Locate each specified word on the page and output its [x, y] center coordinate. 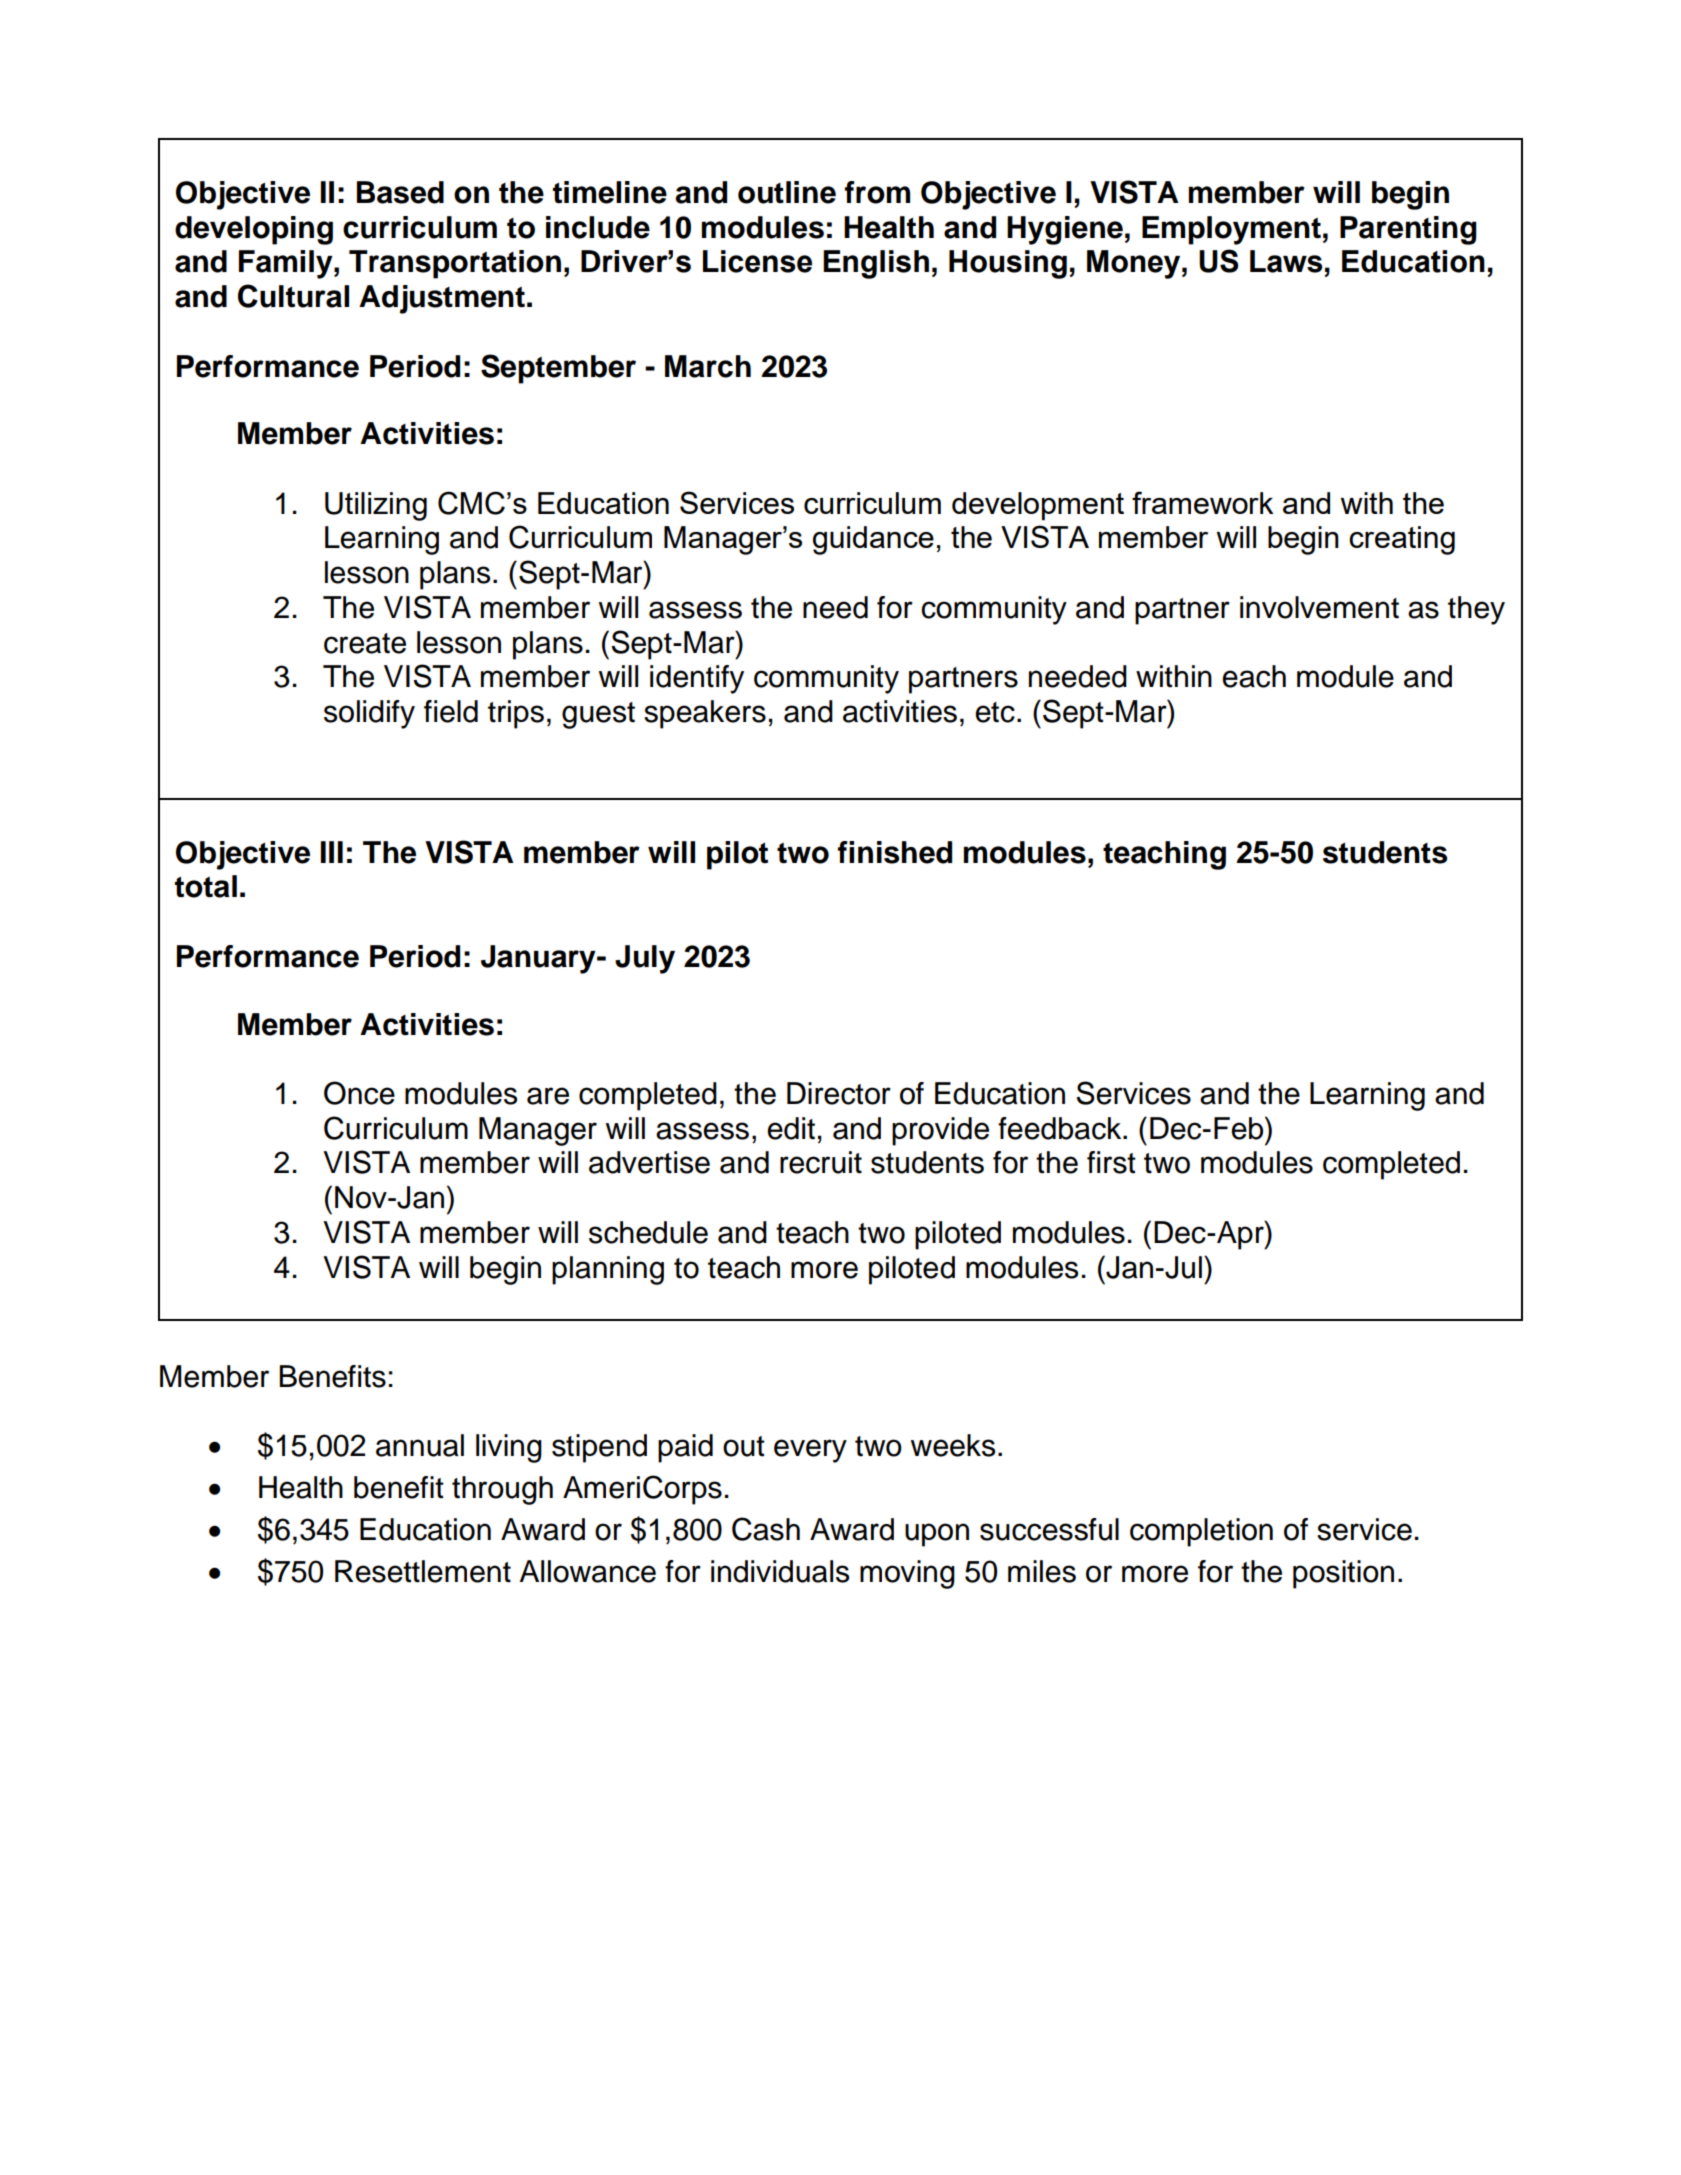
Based [400, 192]
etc [995, 712]
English [876, 264]
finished [895, 852]
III [332, 852]
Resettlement [423, 1571]
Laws [1286, 261]
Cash [766, 1529]
